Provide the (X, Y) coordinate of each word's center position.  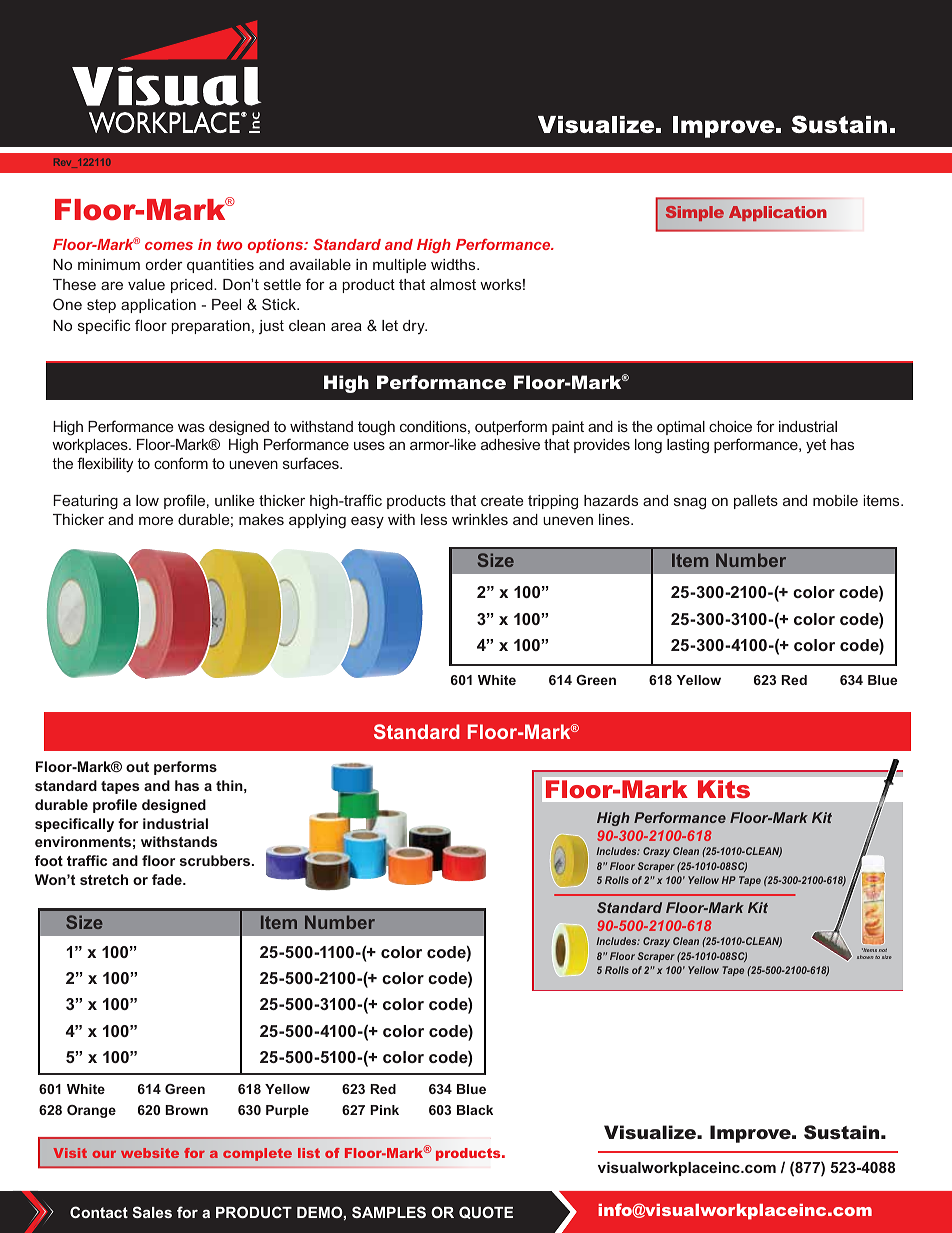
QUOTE (486, 1212)
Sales (152, 1212)
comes (169, 246)
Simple (695, 213)
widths (454, 264)
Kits (724, 789)
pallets (756, 502)
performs (185, 768)
